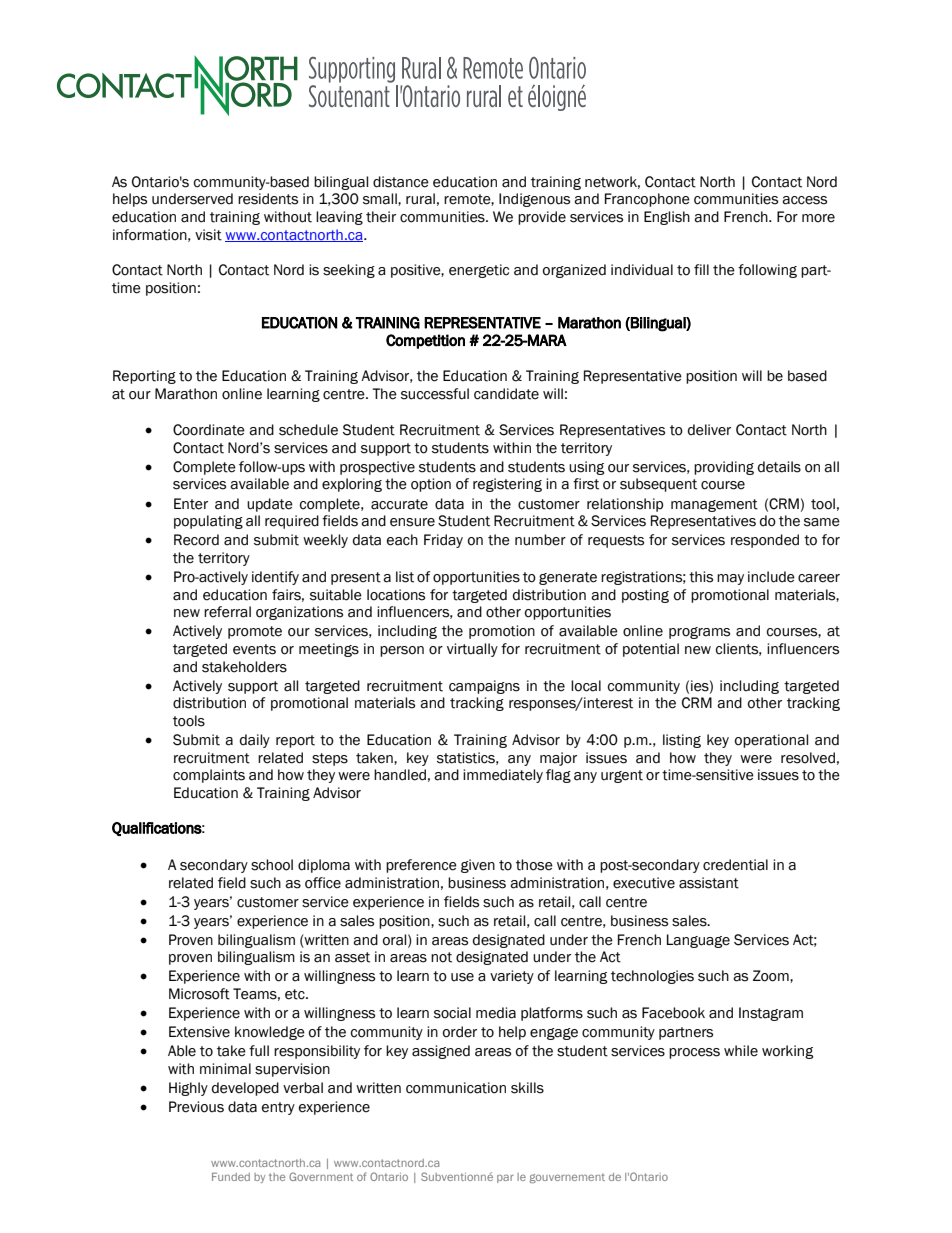  Describe the element at coordinates (272, 865) in the page. I see `school` at that location.
